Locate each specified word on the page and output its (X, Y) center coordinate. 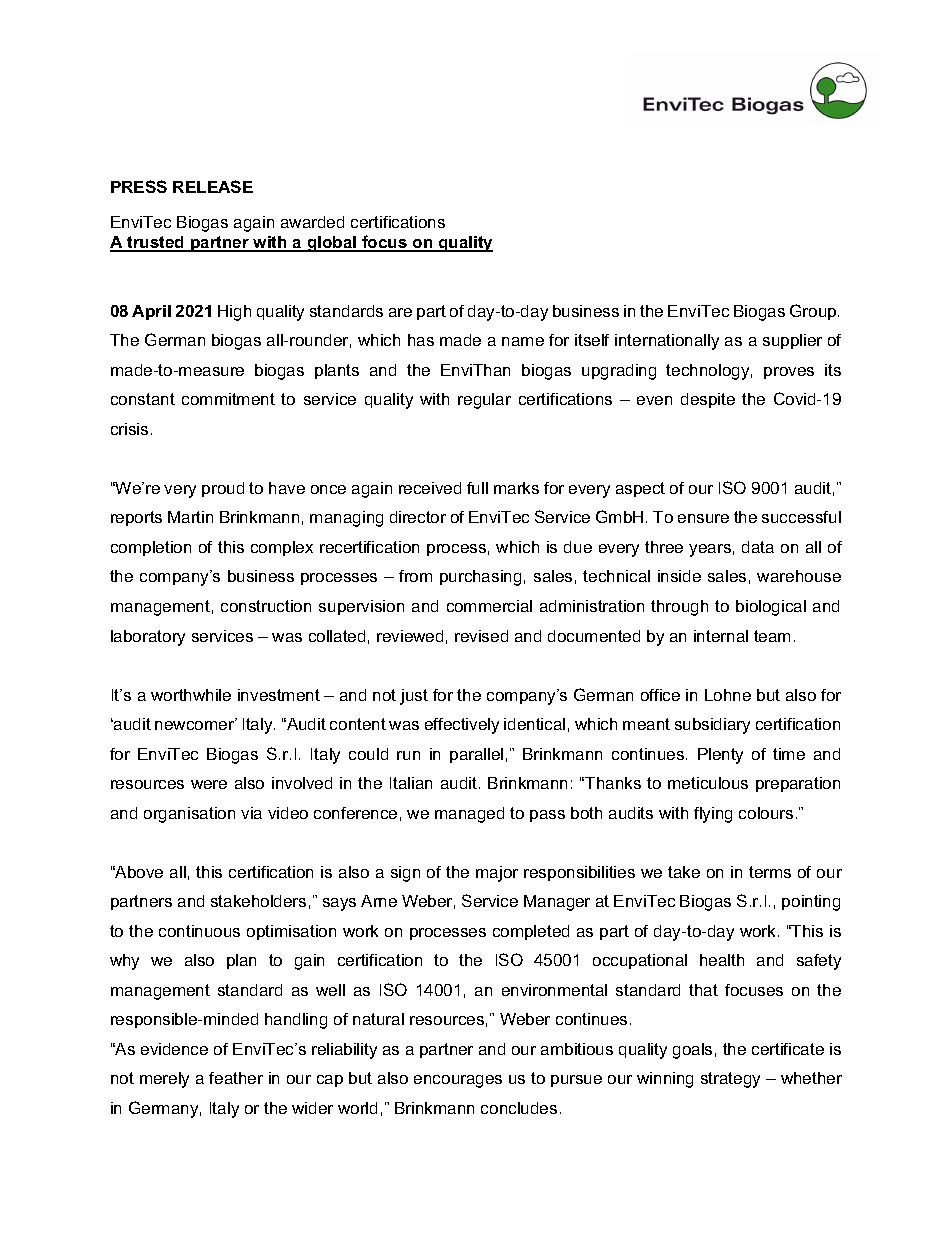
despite (708, 400)
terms (770, 872)
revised (481, 636)
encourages (458, 1081)
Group (814, 312)
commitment (228, 399)
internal (721, 636)
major (497, 874)
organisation (189, 815)
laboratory (148, 638)
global (332, 244)
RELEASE (213, 186)
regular (484, 401)
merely (164, 1080)
